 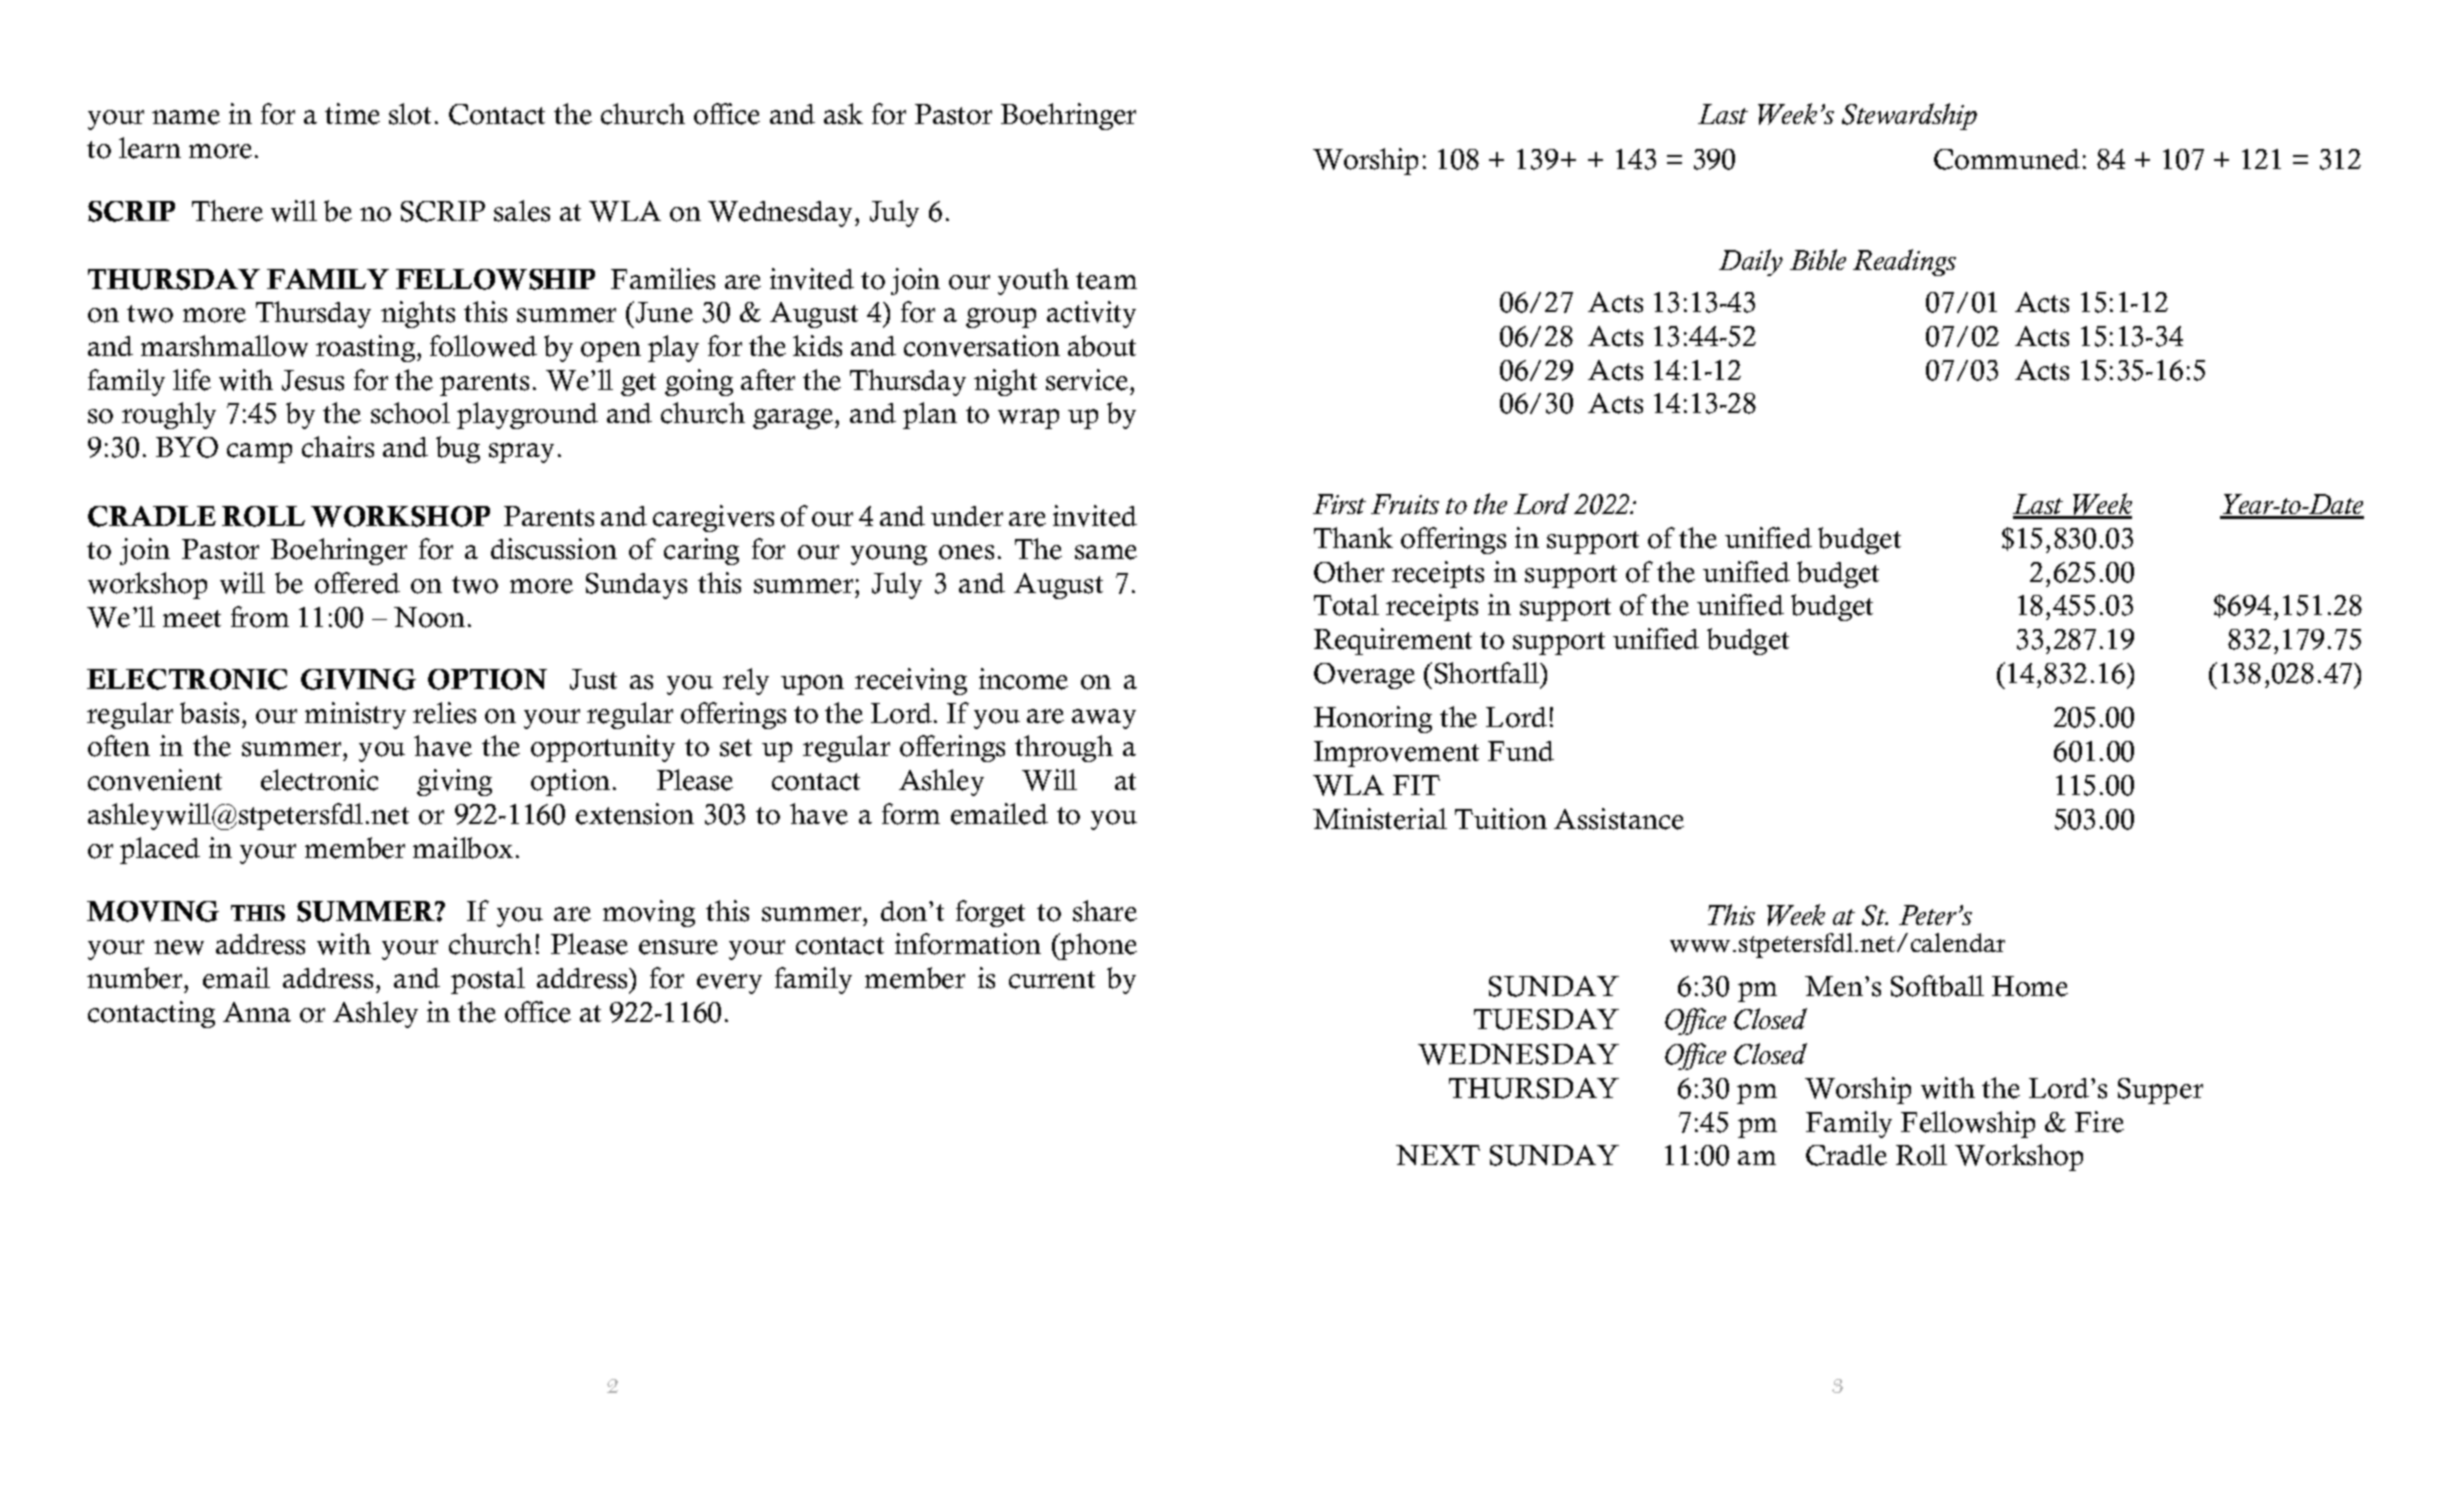 I want to click on Assistance, so click(x=1619, y=819).
